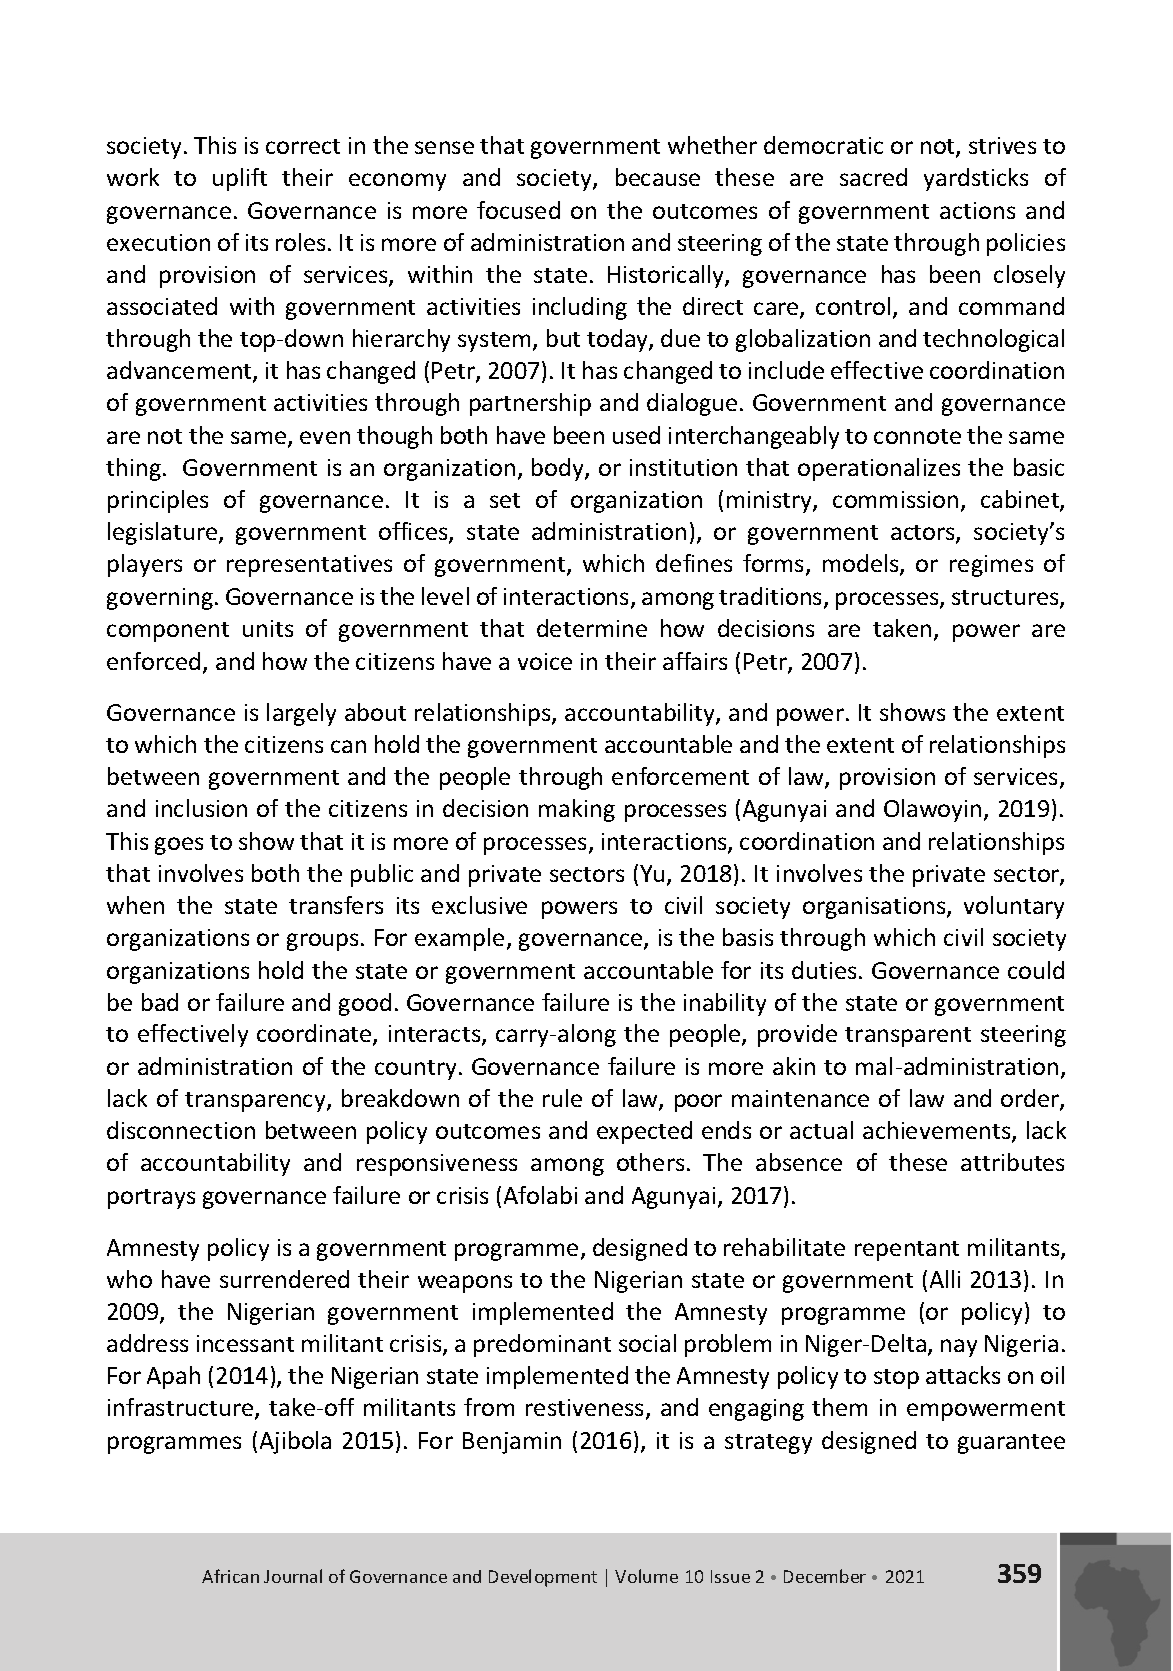  Describe the element at coordinates (658, 177) in the screenshot. I see `because` at that location.
